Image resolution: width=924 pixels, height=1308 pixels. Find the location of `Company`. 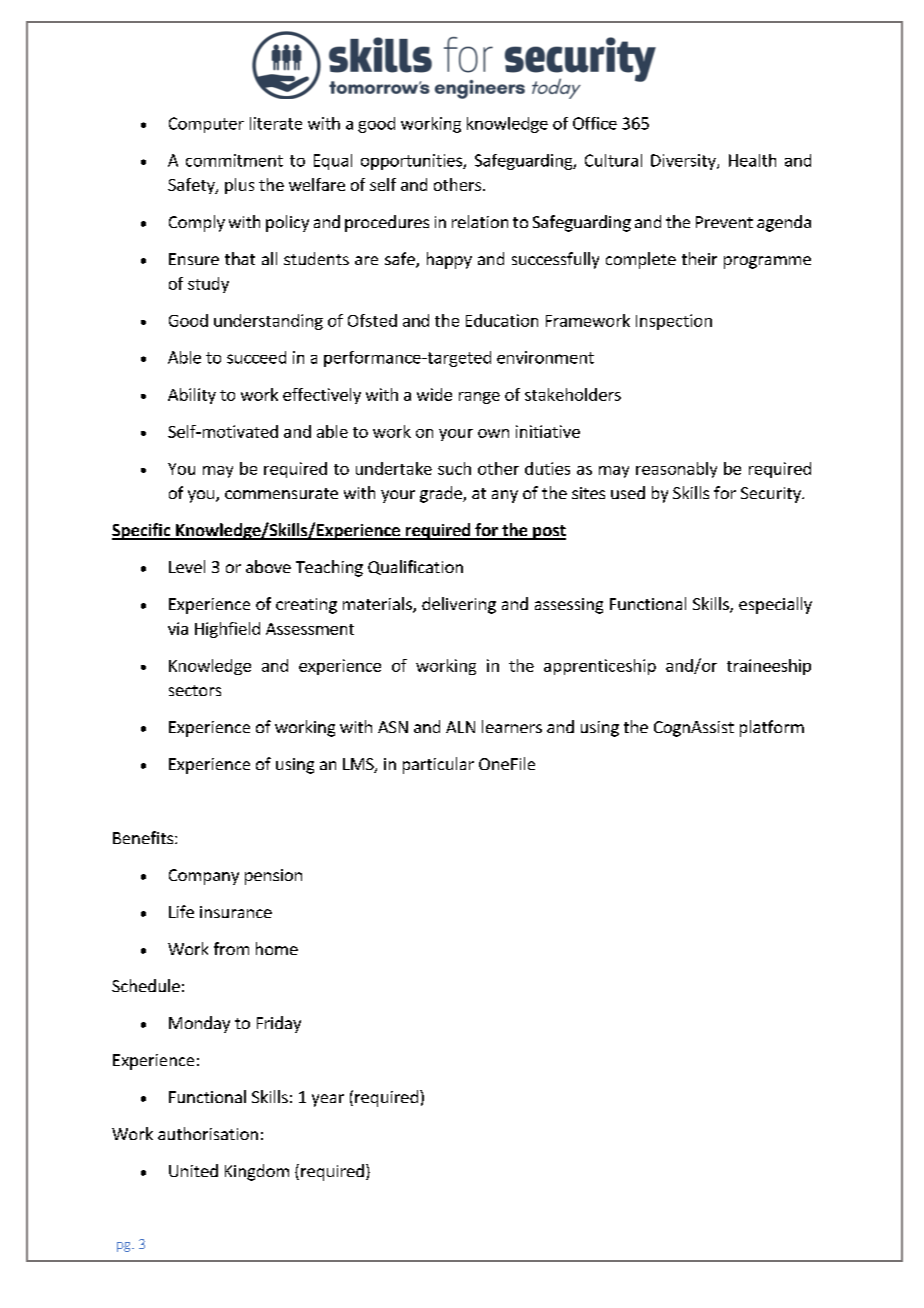

Company is located at coordinates (204, 877).
